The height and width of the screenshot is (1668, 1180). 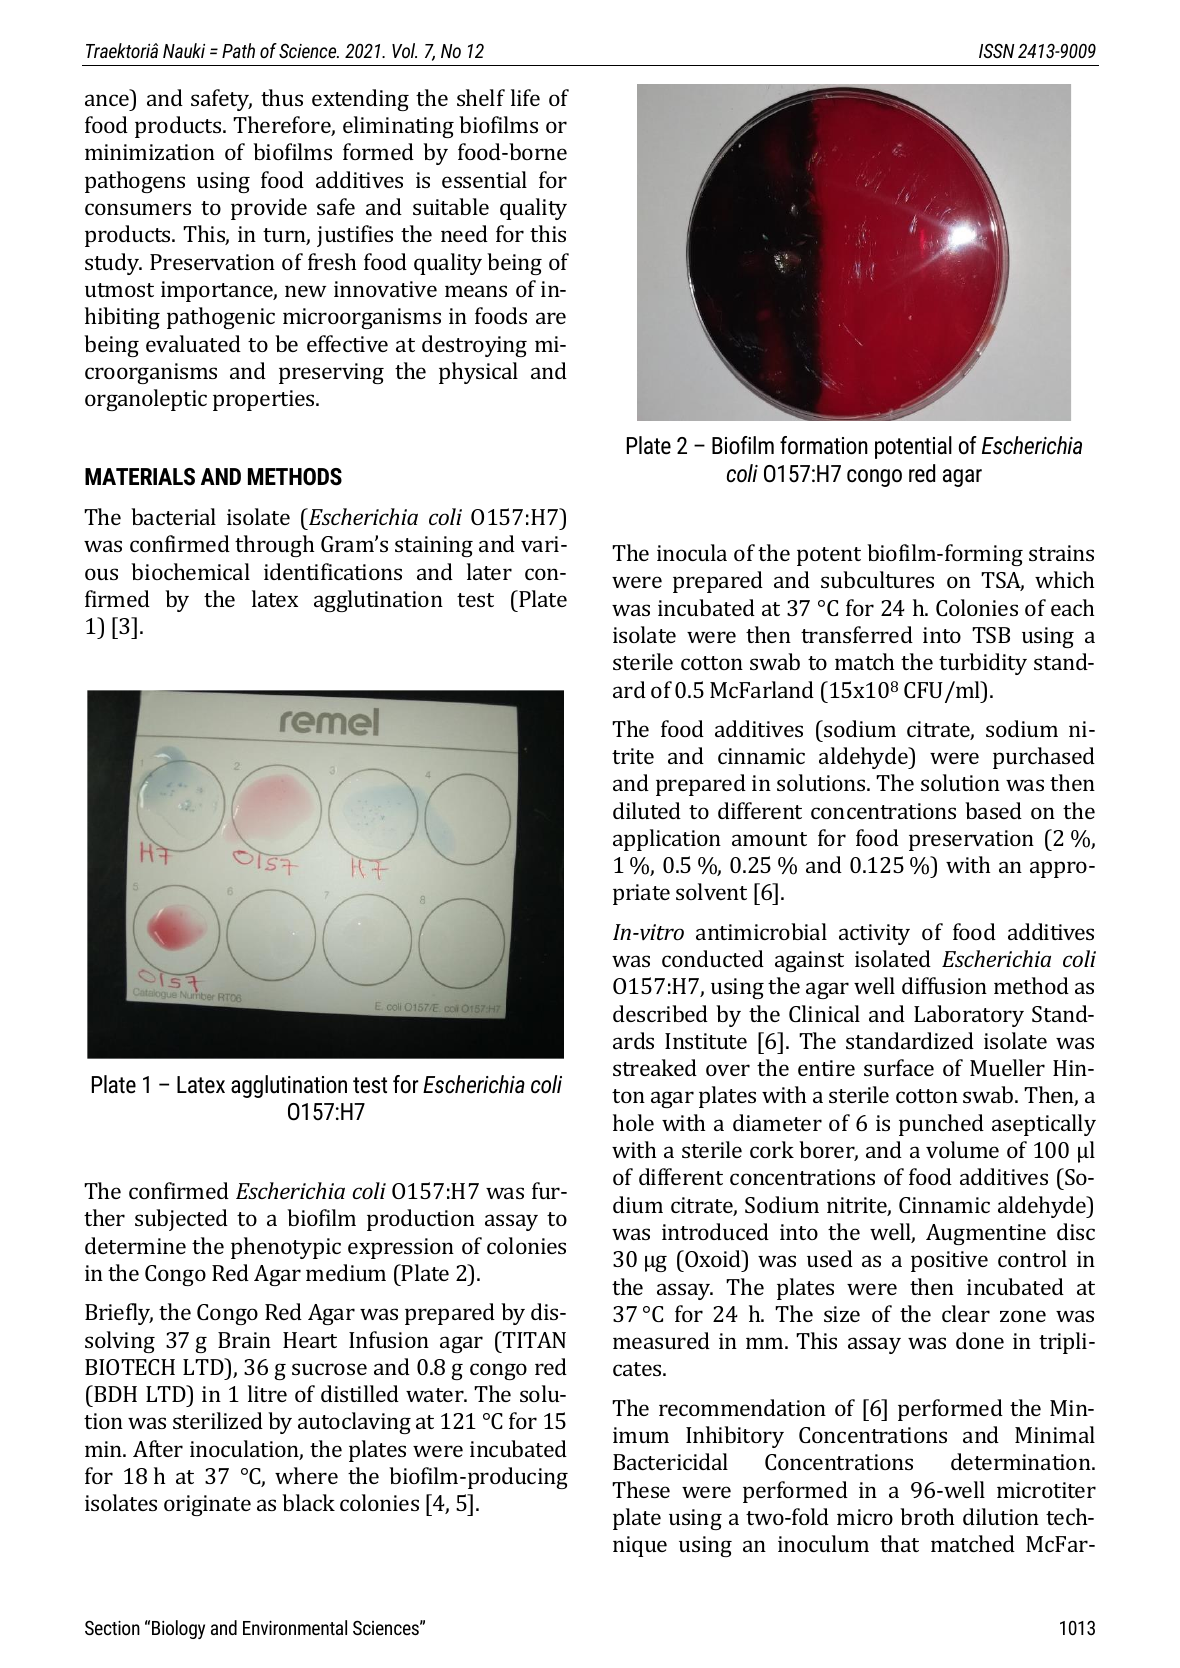 I want to click on Biology, so click(x=178, y=1629).
